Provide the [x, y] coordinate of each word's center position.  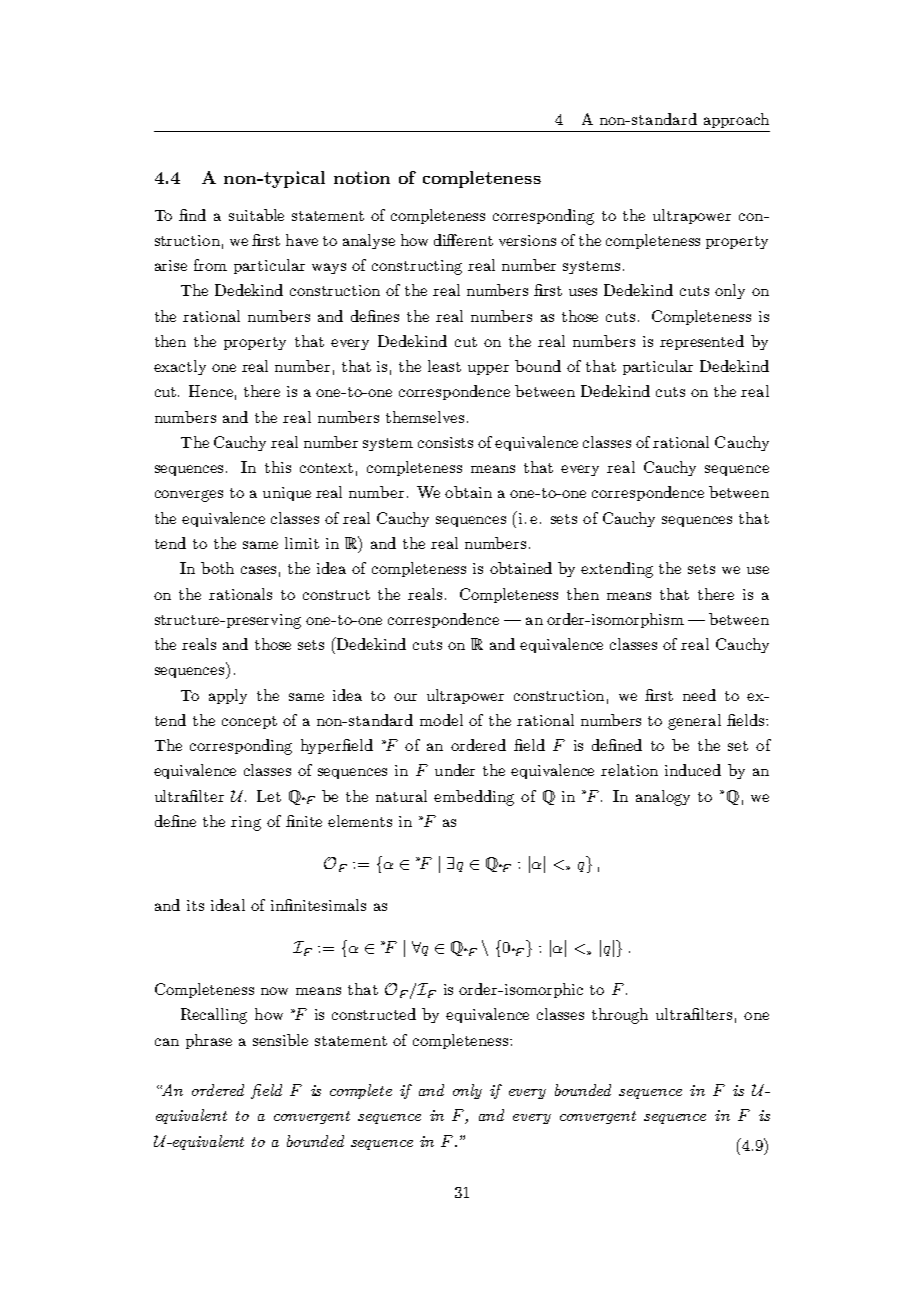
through [620, 1016]
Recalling [214, 1016]
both [217, 568]
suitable [256, 215]
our [405, 697]
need [699, 695]
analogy [663, 798]
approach [736, 120]
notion [362, 177]
